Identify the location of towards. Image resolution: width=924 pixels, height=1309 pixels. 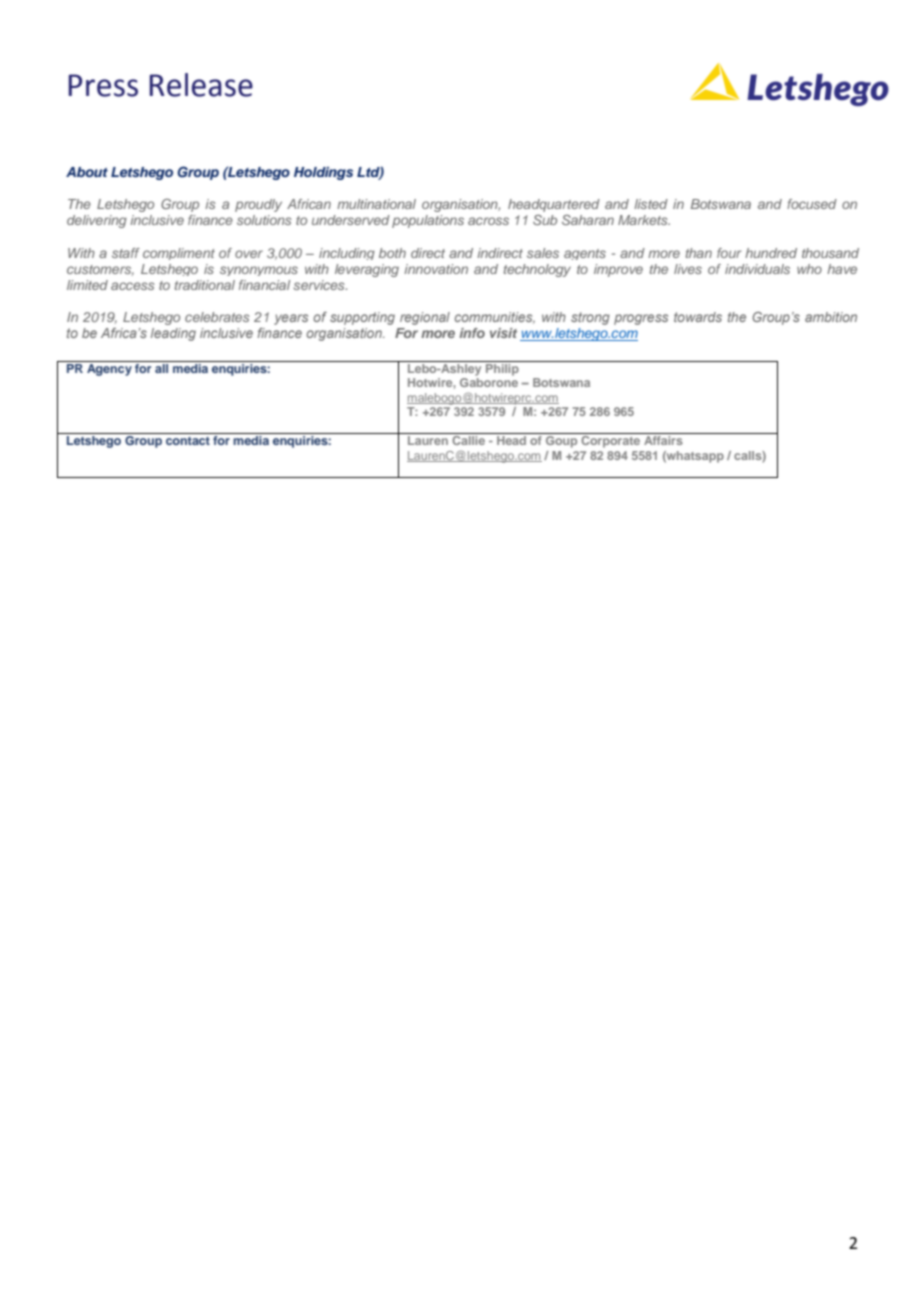
(698, 317).
